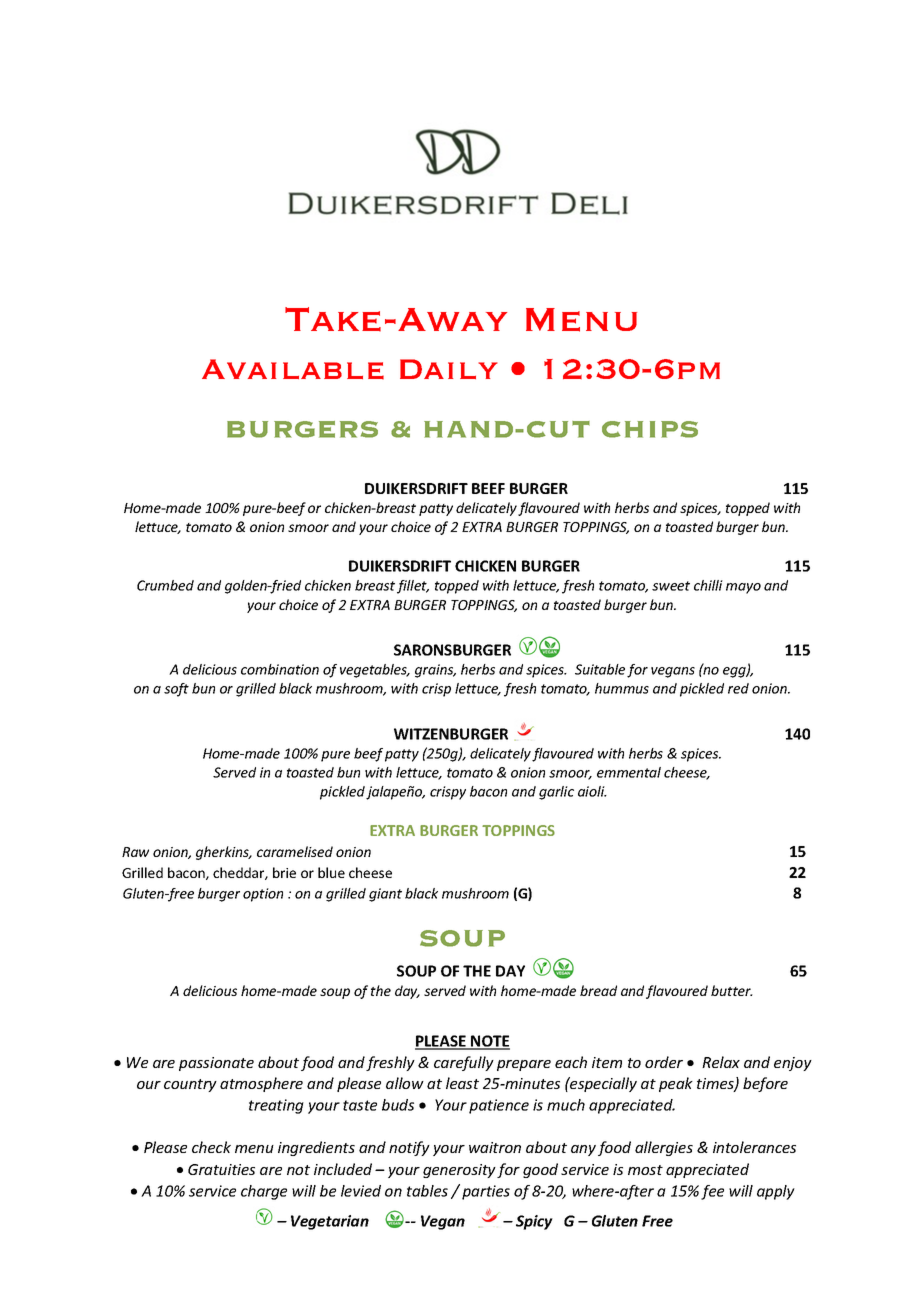  I want to click on giant, so click(385, 895).
